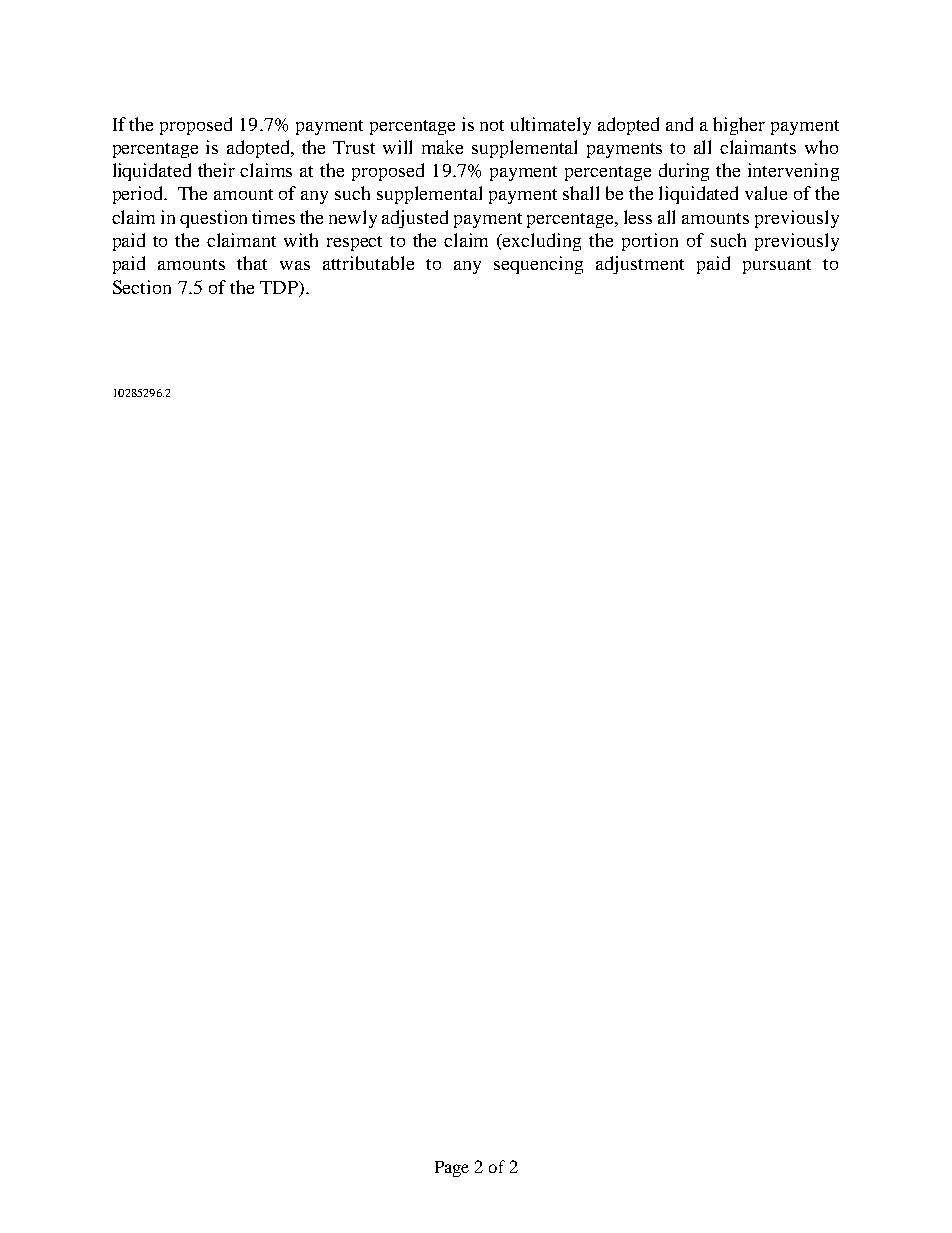 This screenshot has height=1233, width=952. I want to click on higher, so click(739, 126).
